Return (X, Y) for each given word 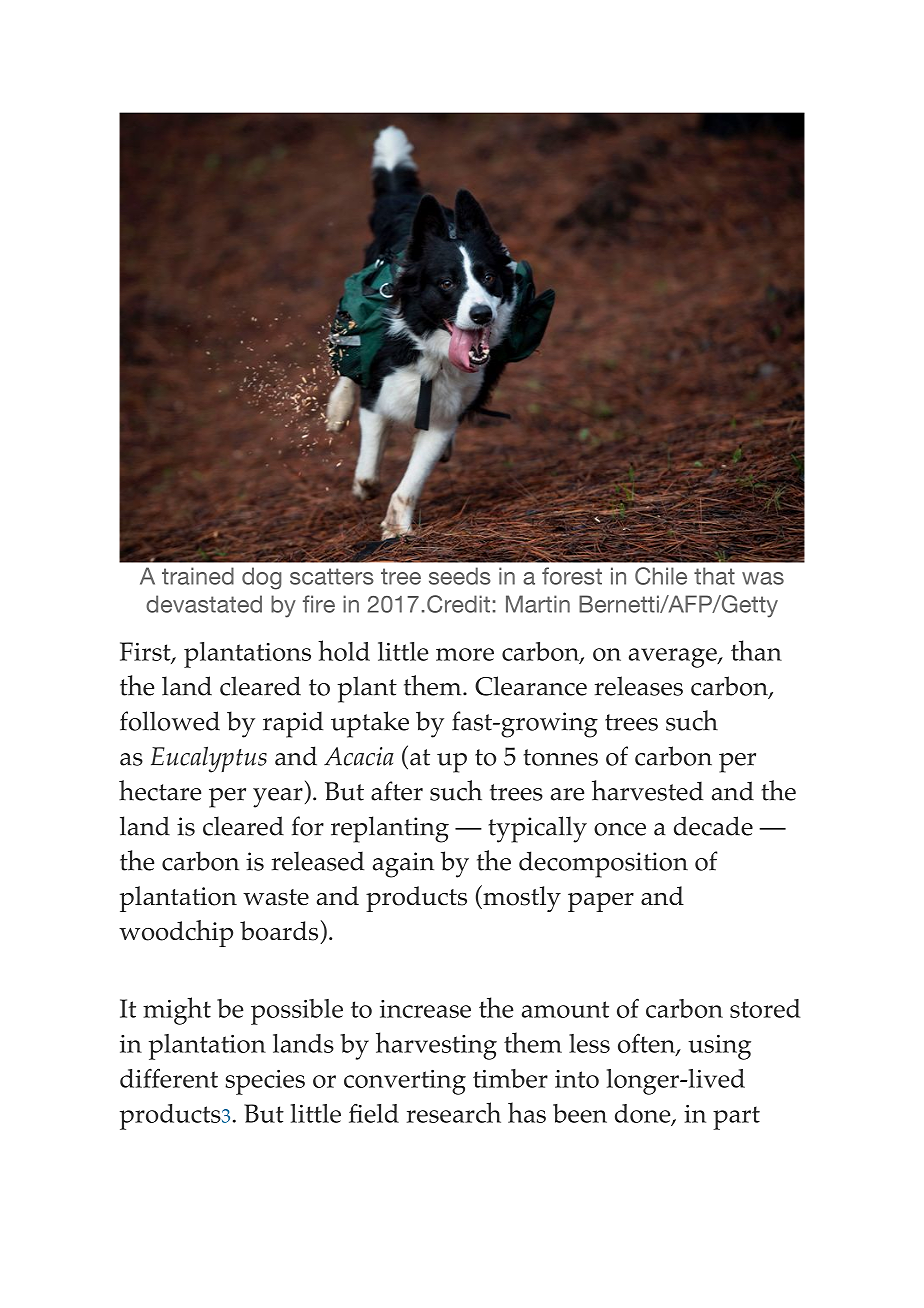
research (454, 1112)
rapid (293, 724)
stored (765, 1008)
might (177, 1011)
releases (639, 686)
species (265, 1082)
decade (713, 826)
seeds (460, 576)
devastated (204, 604)
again (403, 865)
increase (425, 1009)
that (714, 576)
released (318, 861)
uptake (370, 724)
